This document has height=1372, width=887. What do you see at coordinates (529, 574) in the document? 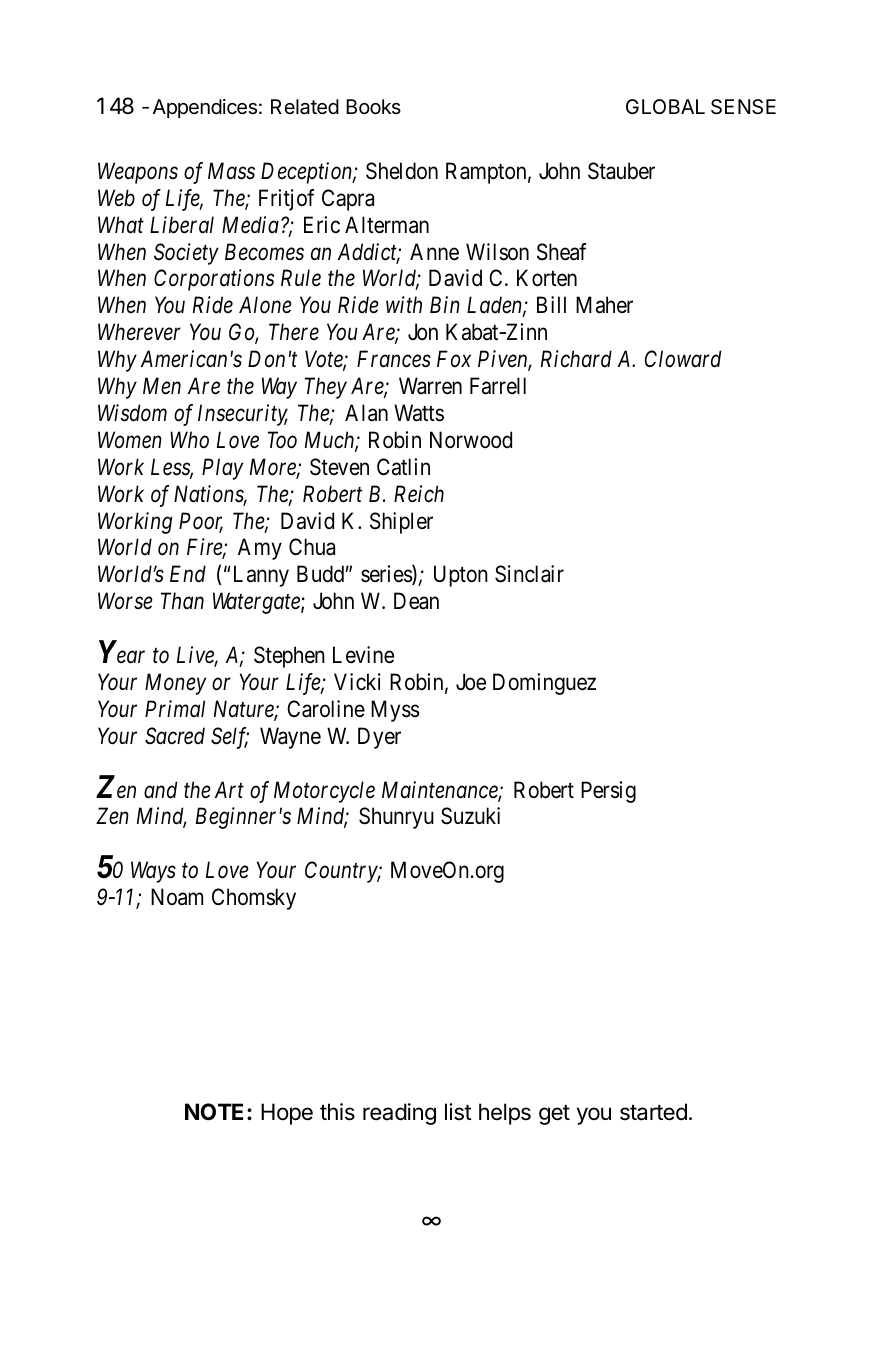
I see `Sinclair` at bounding box center [529, 574].
